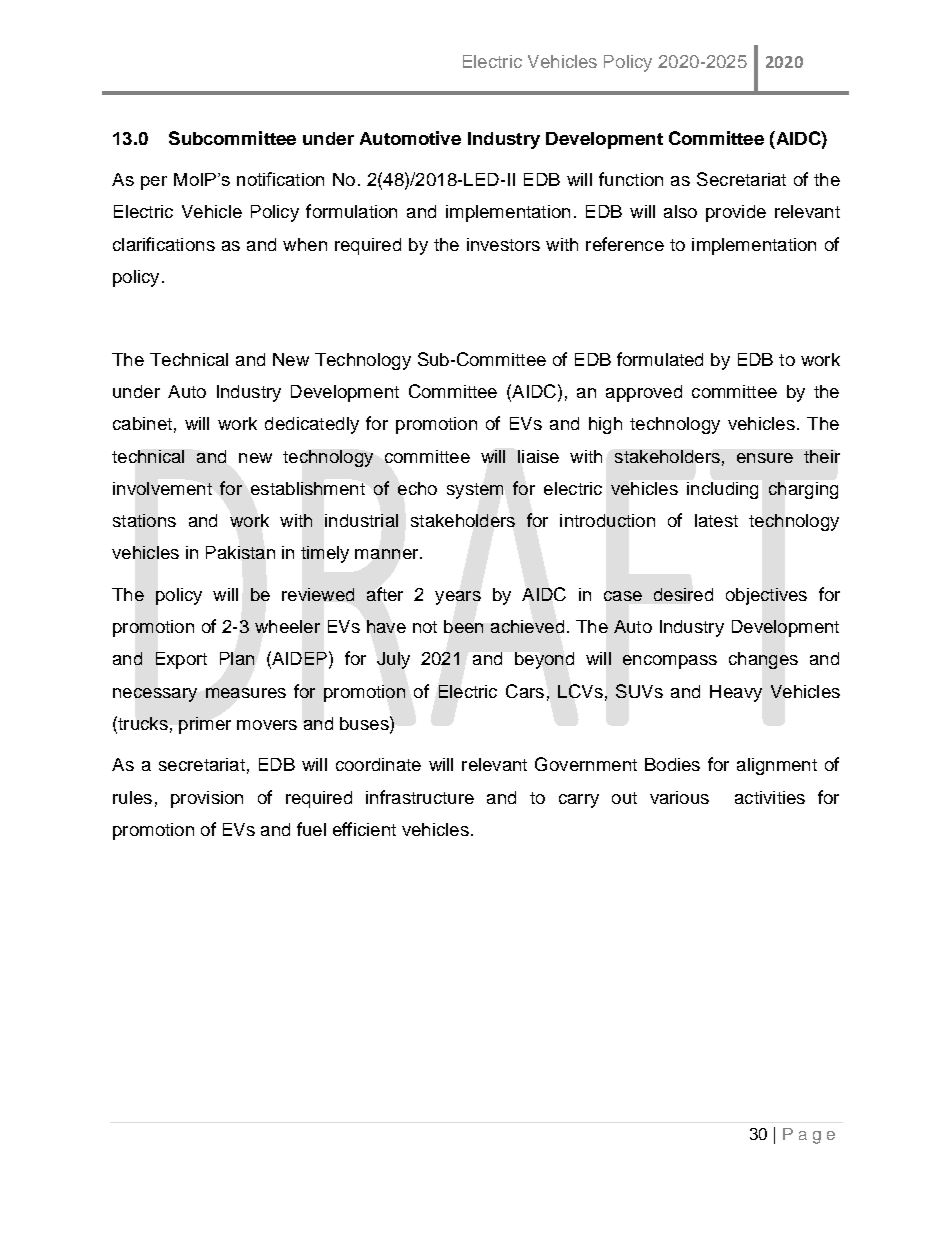 The width and height of the image is (952, 1233). What do you see at coordinates (154, 183) in the image?
I see `per` at bounding box center [154, 183].
